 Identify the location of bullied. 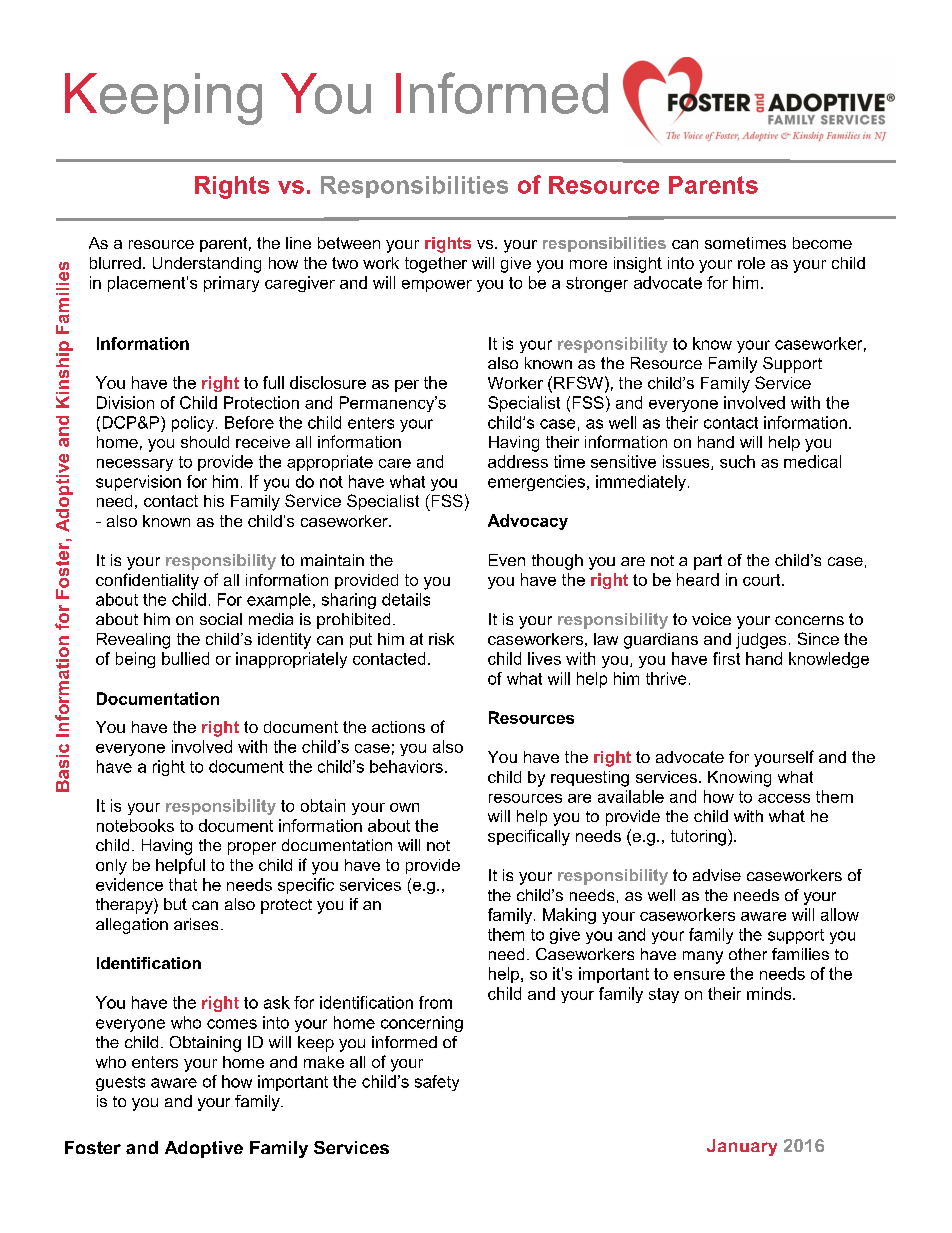
(185, 658).
